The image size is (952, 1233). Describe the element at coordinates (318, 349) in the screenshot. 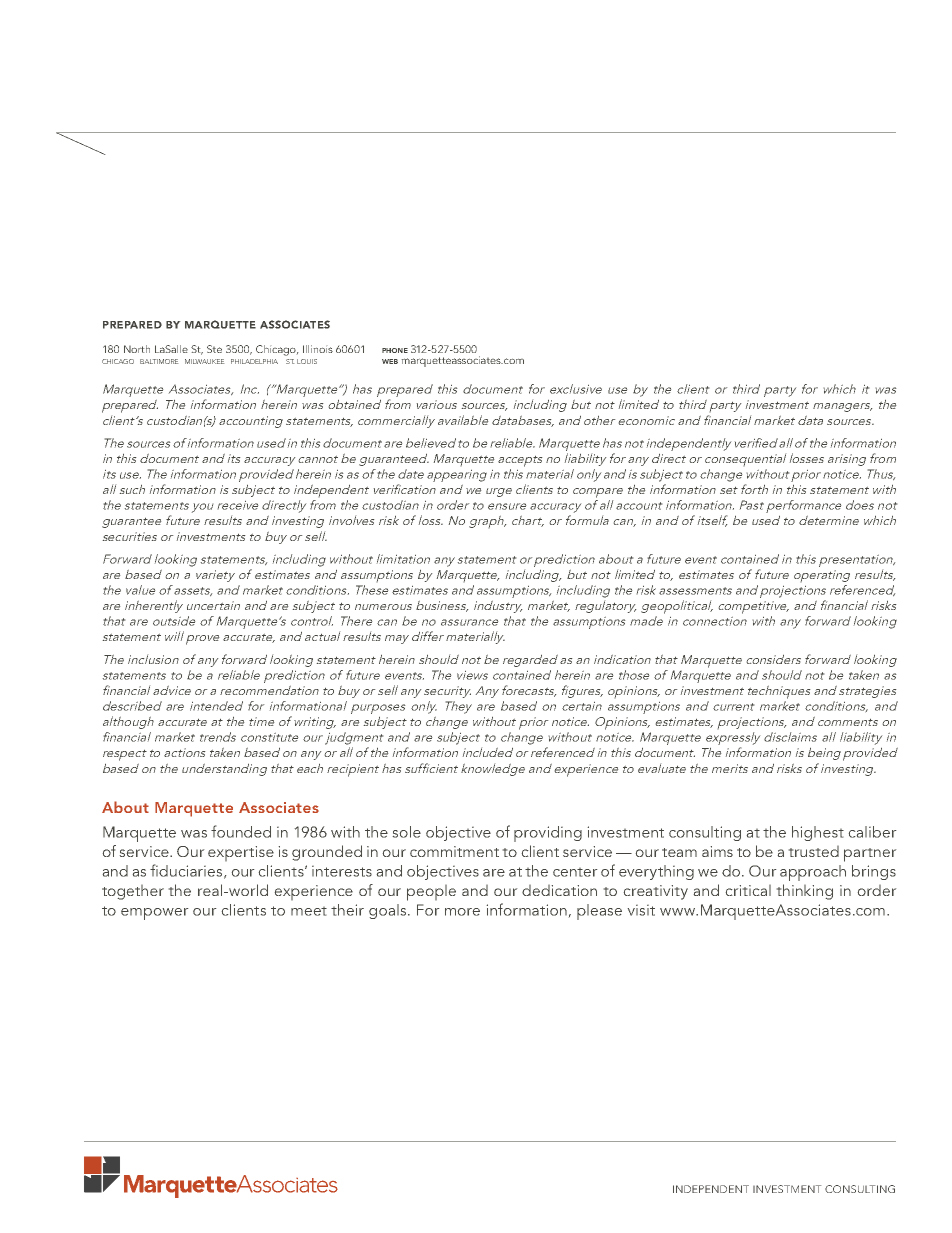

I see `Illinois` at that location.
